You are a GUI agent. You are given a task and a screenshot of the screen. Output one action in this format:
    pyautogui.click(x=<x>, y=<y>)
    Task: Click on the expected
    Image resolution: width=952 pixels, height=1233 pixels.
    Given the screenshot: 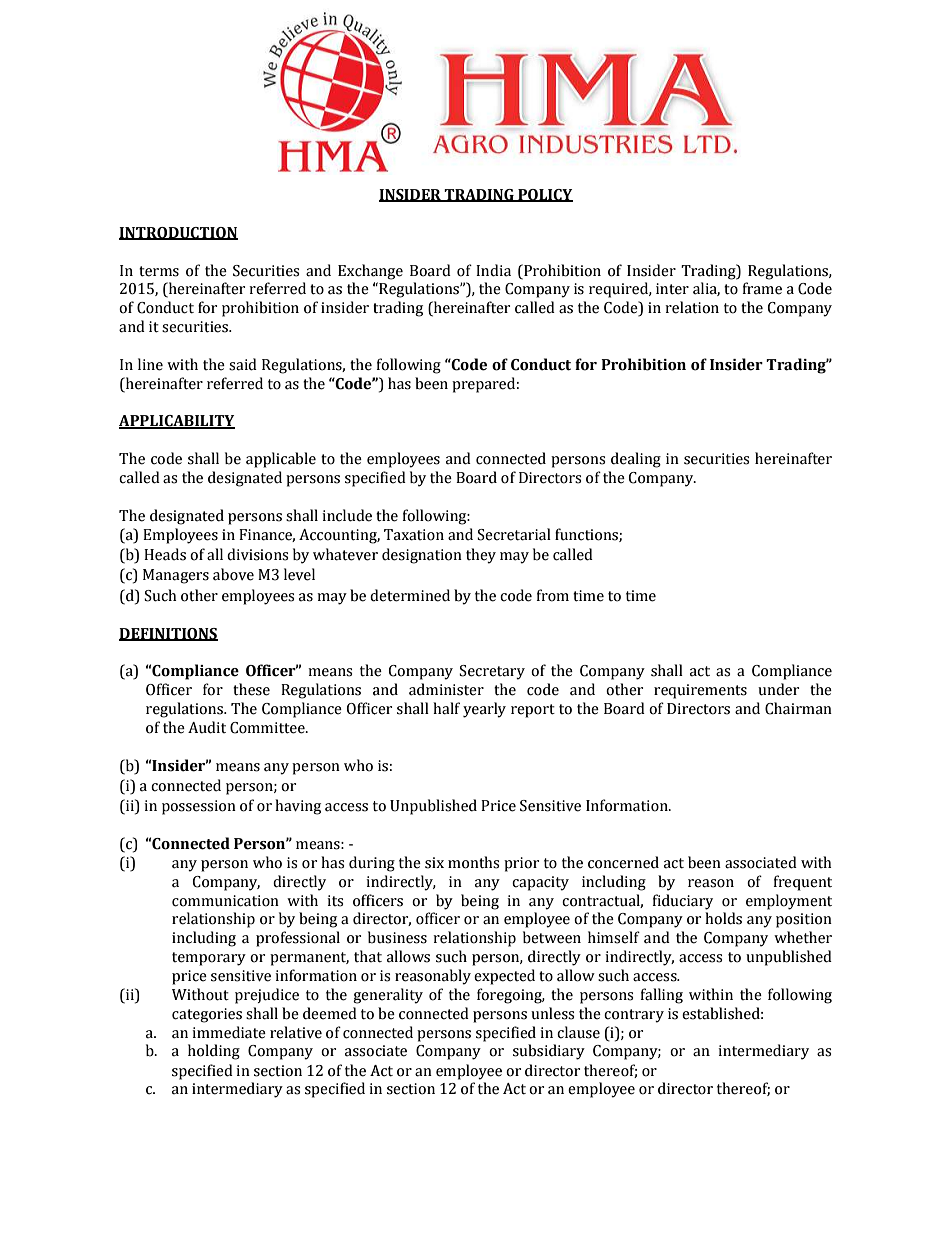 What is the action you would take?
    pyautogui.click(x=504, y=977)
